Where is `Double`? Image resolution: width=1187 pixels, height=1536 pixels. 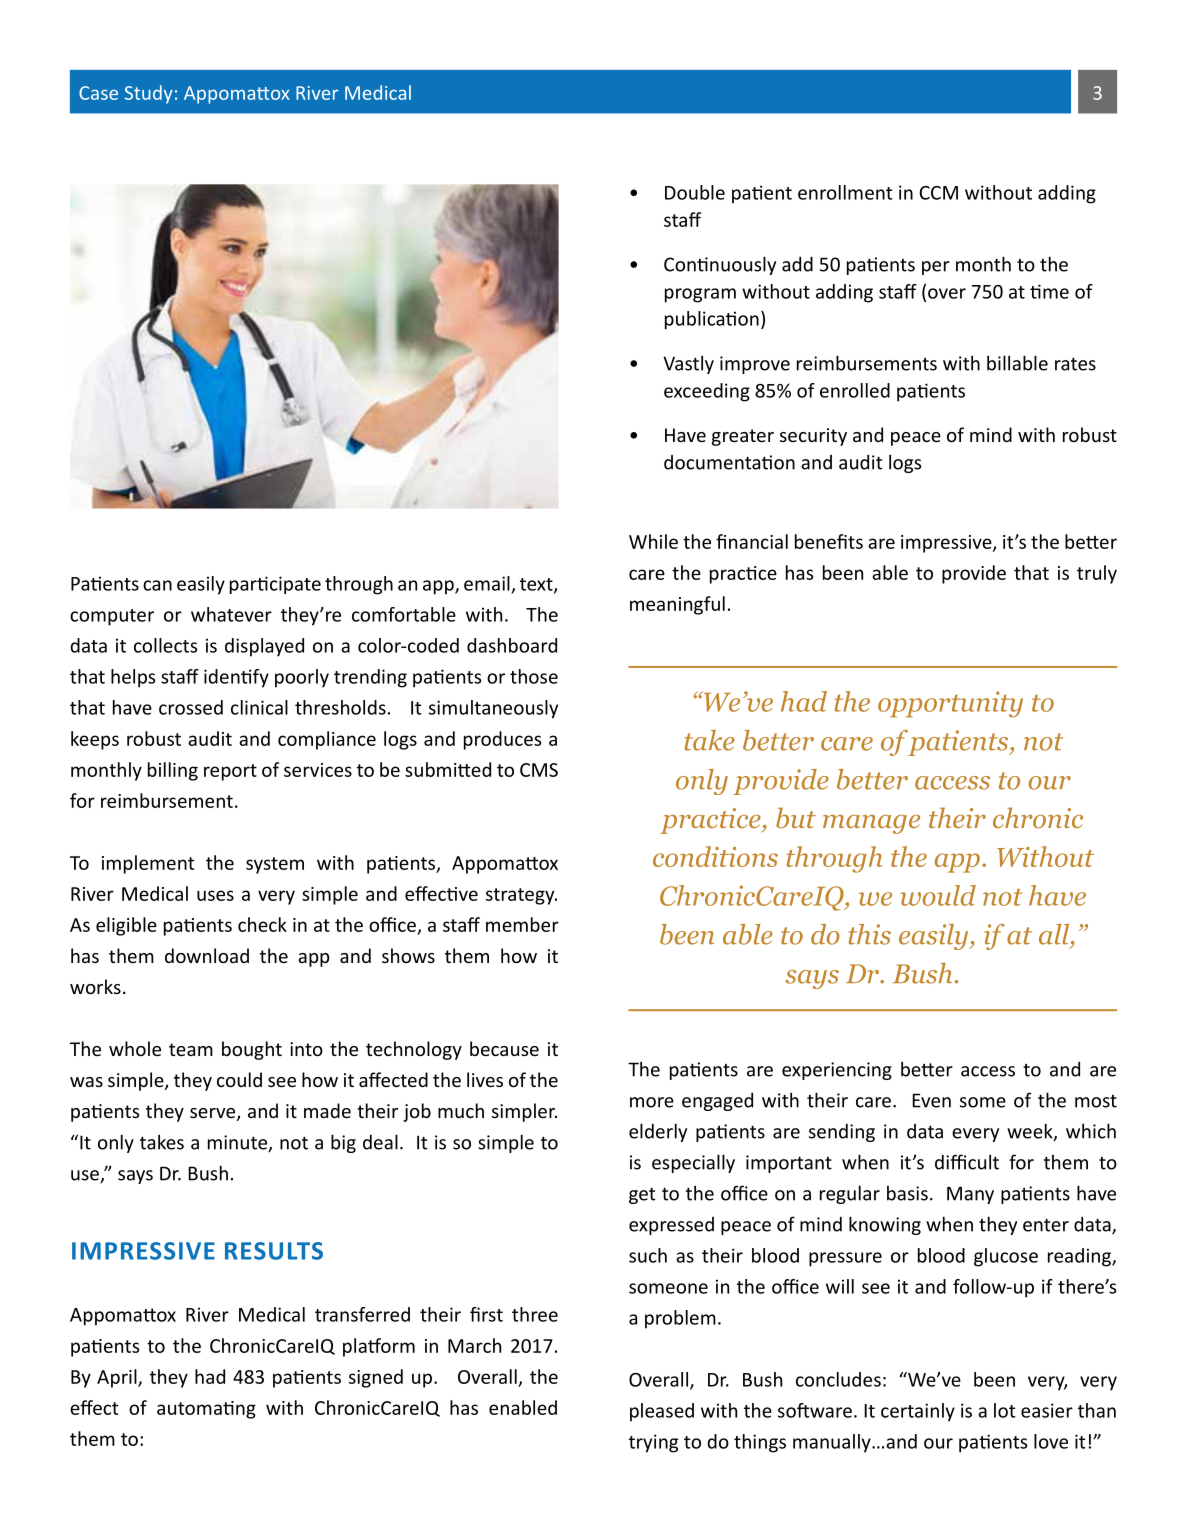 Double is located at coordinates (695, 192).
